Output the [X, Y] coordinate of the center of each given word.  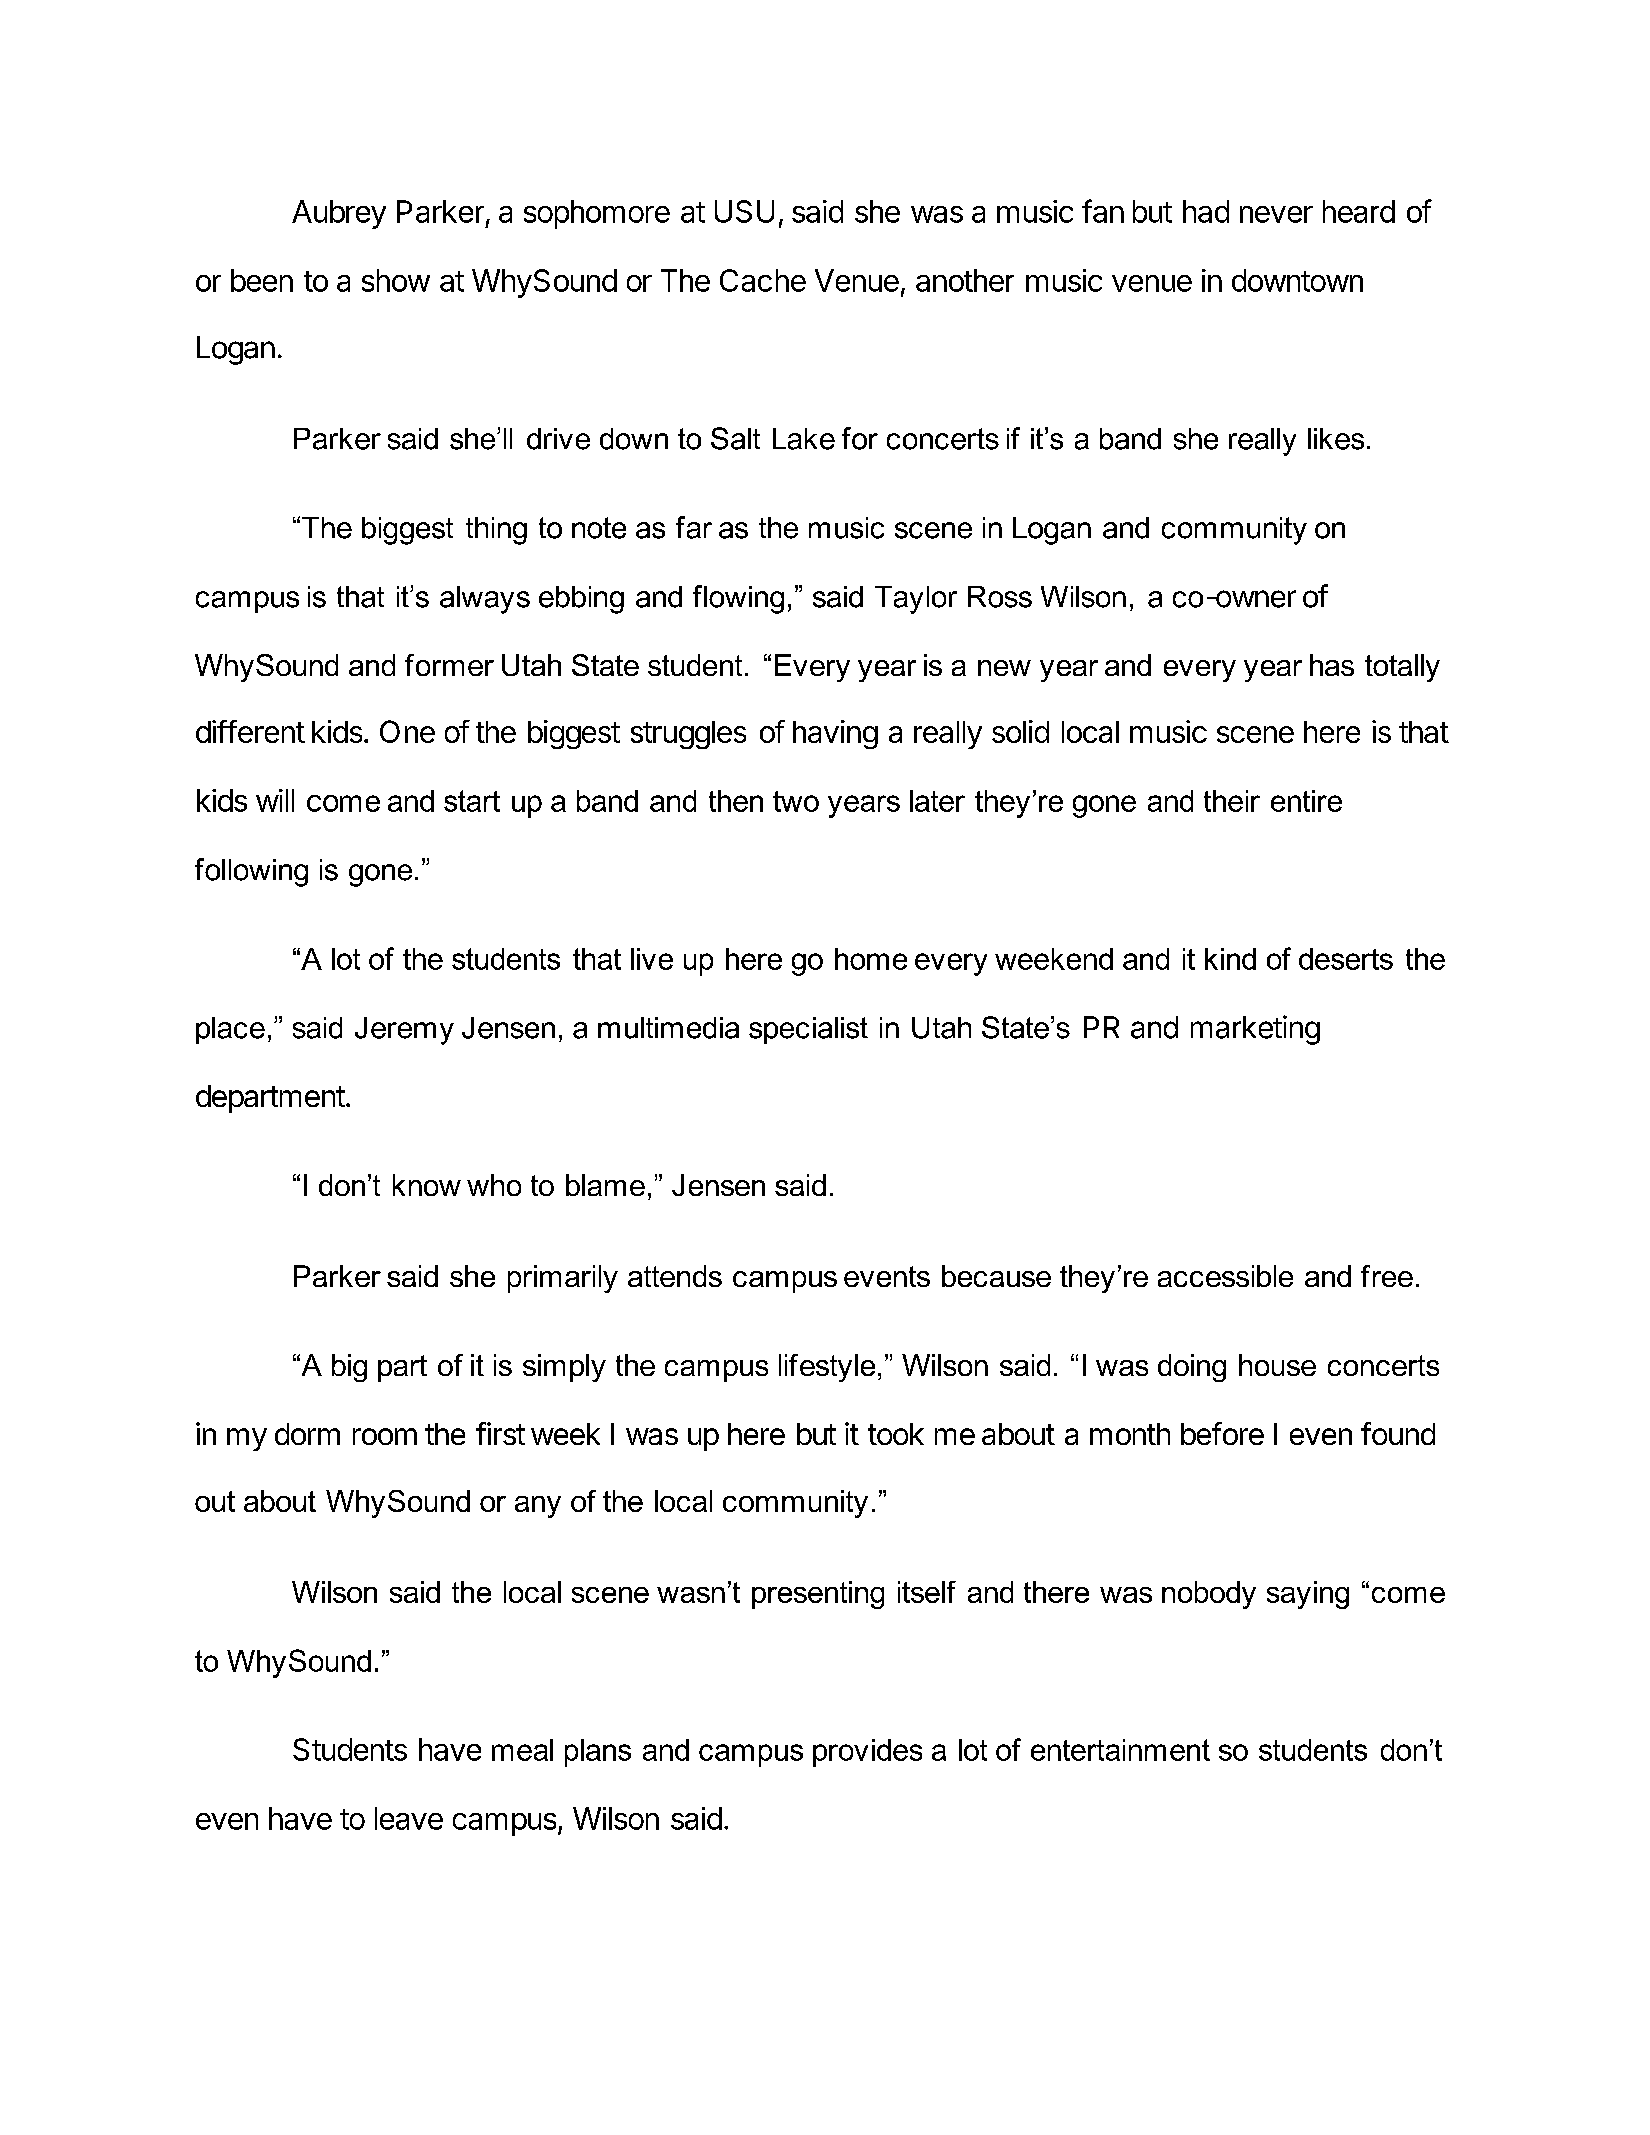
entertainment [1120, 1750]
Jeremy [404, 1031]
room [385, 1436]
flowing [738, 599]
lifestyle [827, 1368]
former [449, 665]
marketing [1255, 1030]
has [1332, 665]
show [396, 280]
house [1277, 1365]
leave [409, 1818]
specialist [808, 1030]
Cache [763, 280]
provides [867, 1753]
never [1276, 214]
